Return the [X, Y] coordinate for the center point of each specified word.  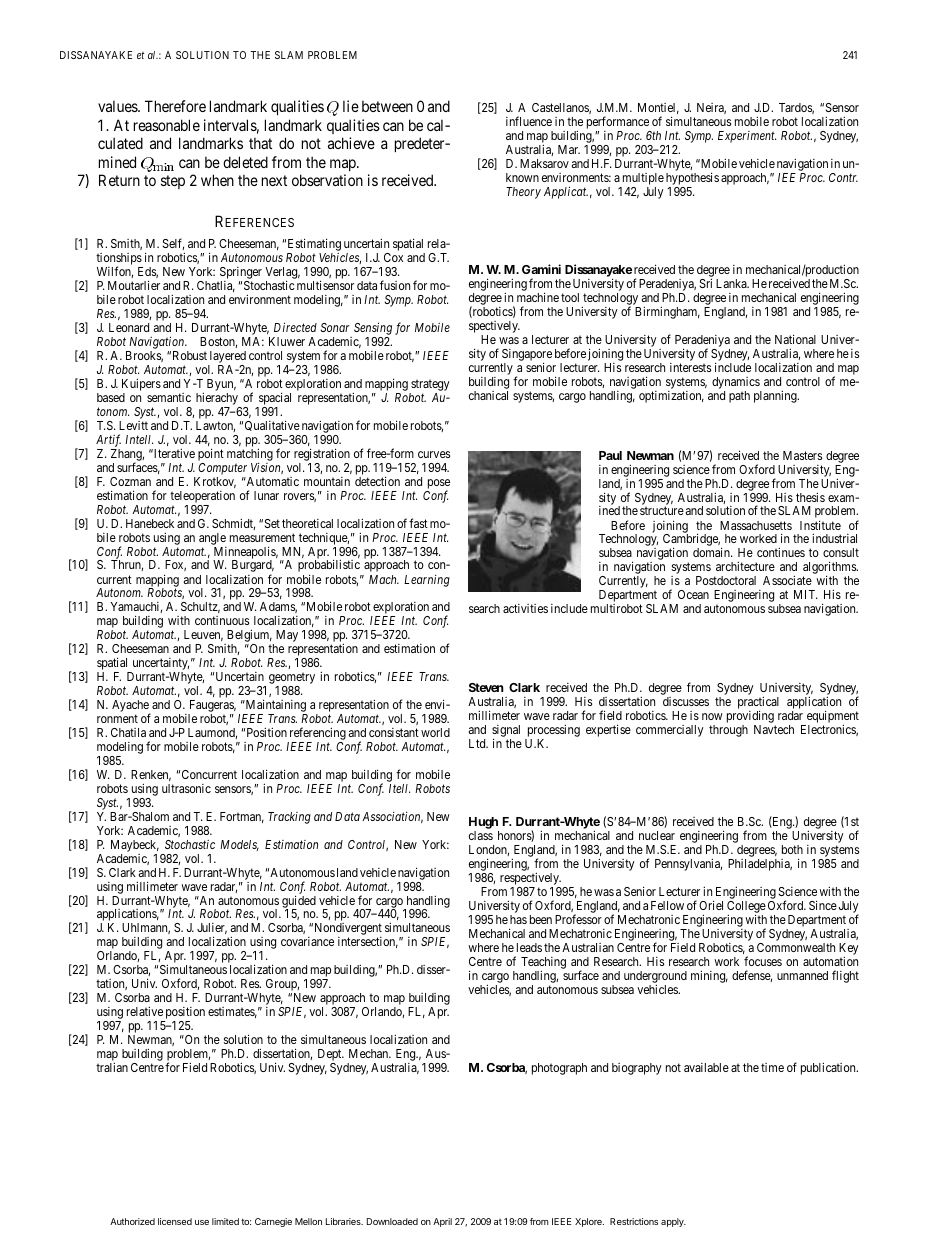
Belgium [248, 637]
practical [758, 703]
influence [529, 121]
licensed [175, 1221]
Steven [486, 687]
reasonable [167, 125]
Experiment [747, 137]
